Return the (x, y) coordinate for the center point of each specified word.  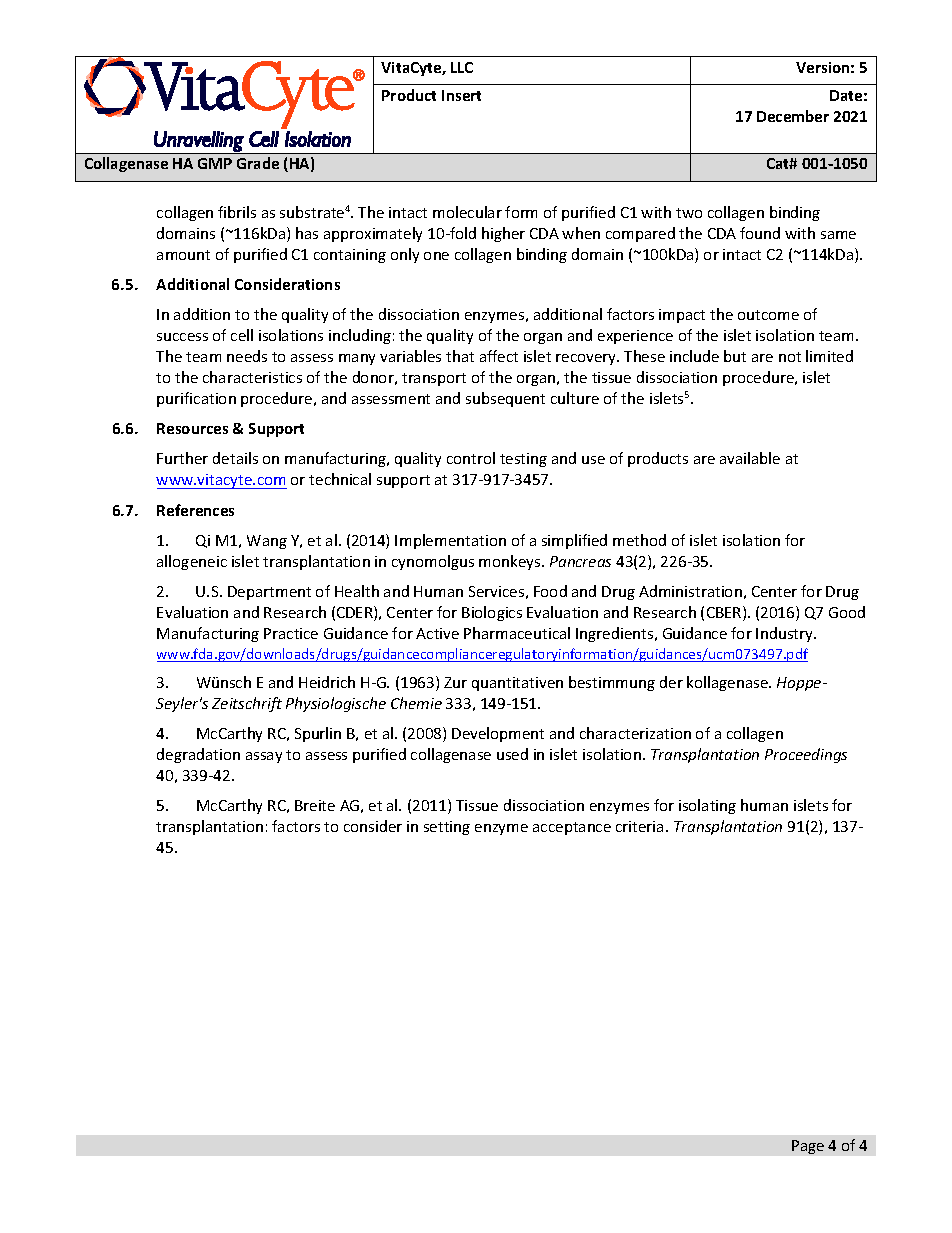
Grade (258, 163)
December (793, 116)
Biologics (492, 613)
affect (499, 356)
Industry (785, 634)
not (790, 357)
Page (808, 1147)
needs (247, 356)
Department (269, 593)
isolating (707, 806)
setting (447, 828)
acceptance (572, 828)
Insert (461, 95)
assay (264, 757)
